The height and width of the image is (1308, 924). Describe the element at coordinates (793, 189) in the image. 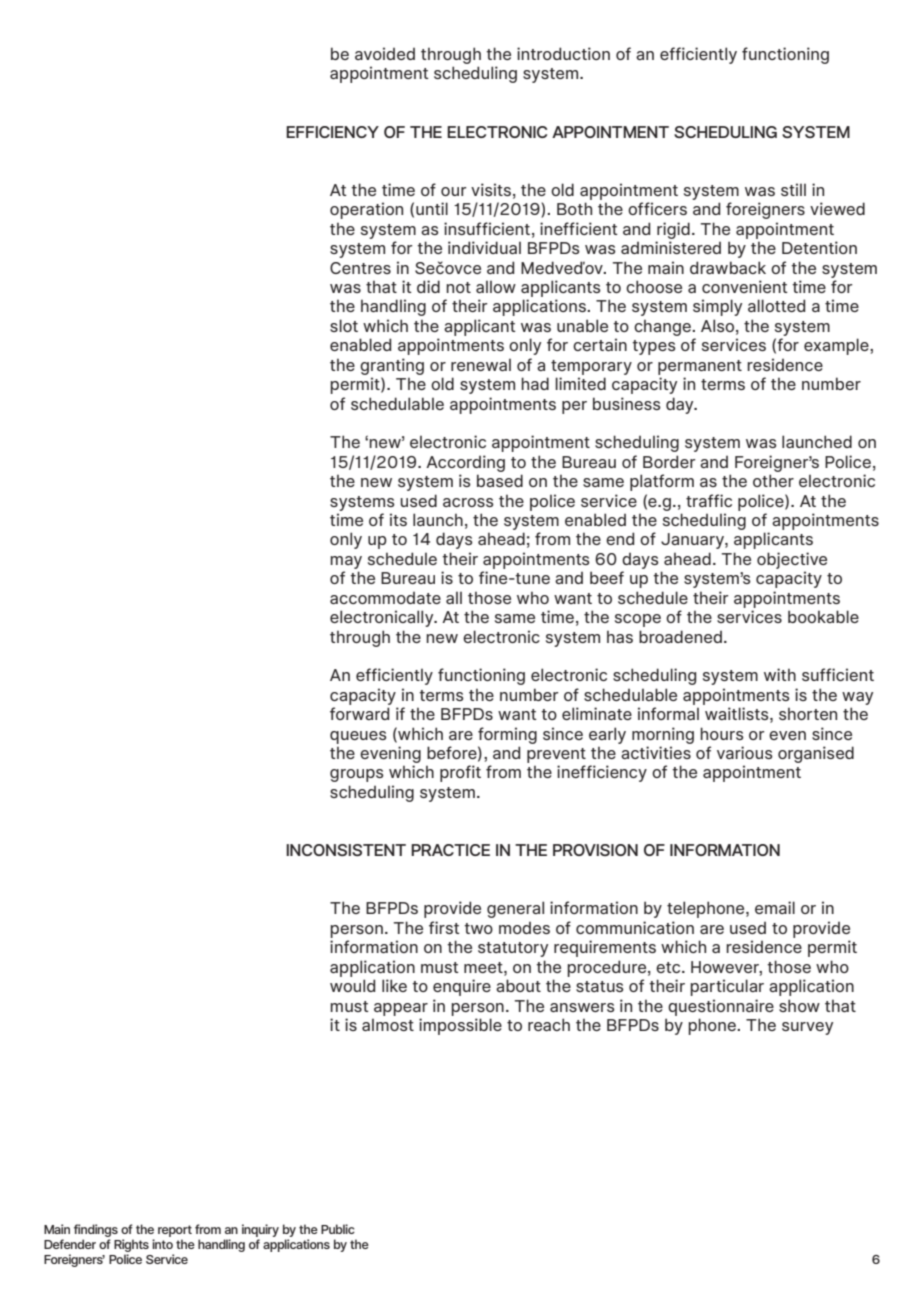

I see `still` at that location.
